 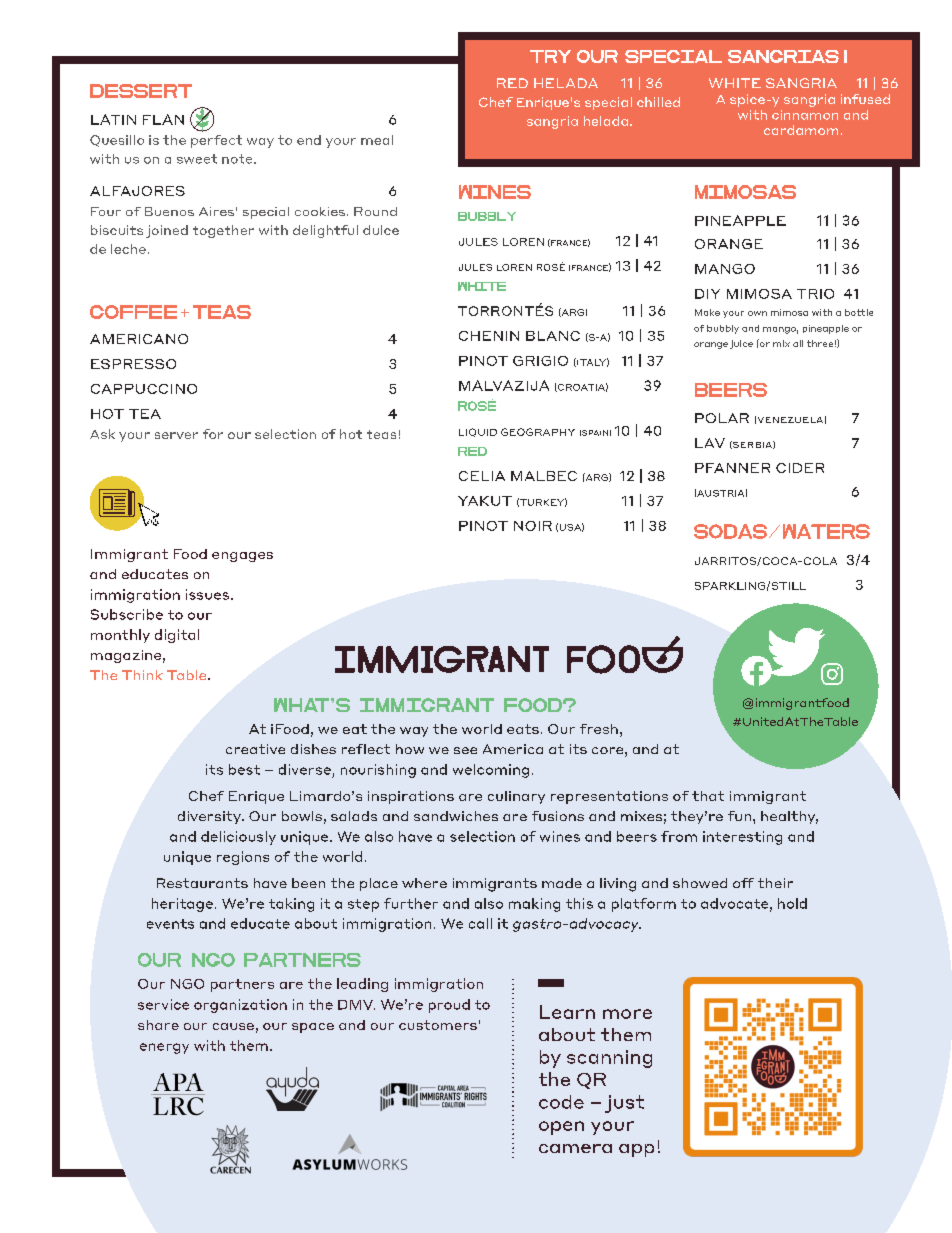 What do you see at coordinates (801, 130) in the page?
I see `cardamom` at bounding box center [801, 130].
